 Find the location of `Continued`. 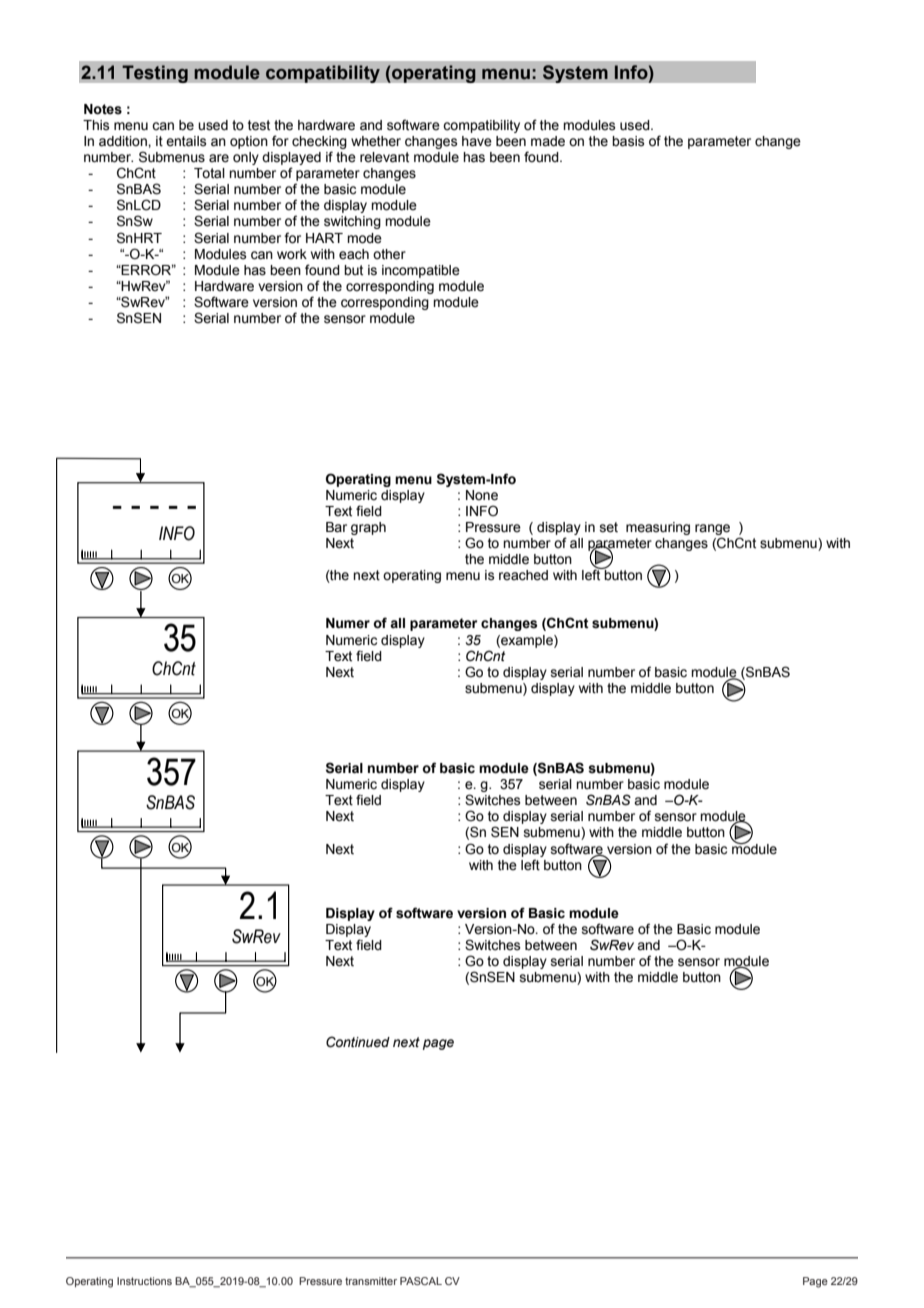

Continued is located at coordinates (358, 1042).
